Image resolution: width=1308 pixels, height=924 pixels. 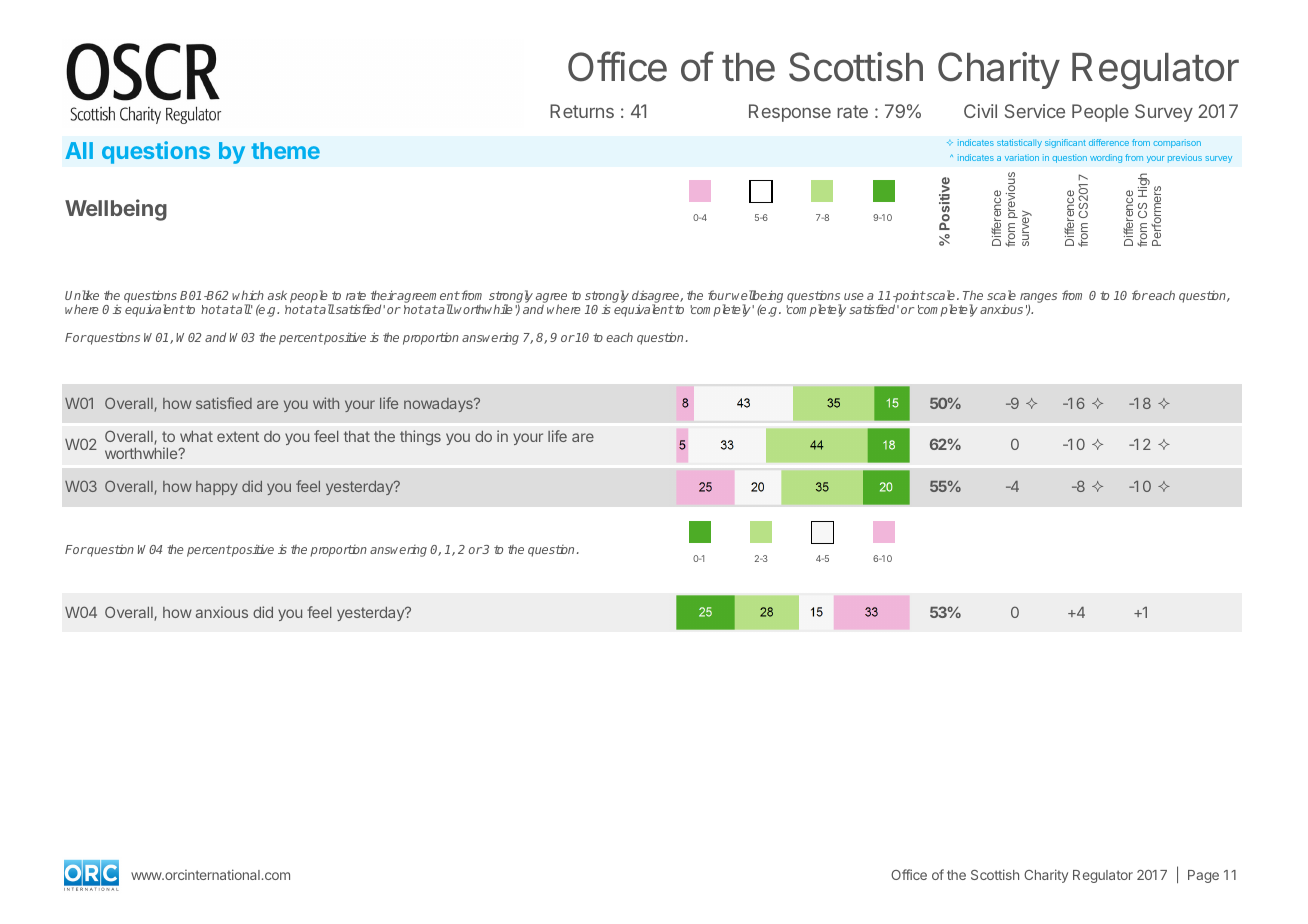 What do you see at coordinates (217, 488) in the screenshot?
I see `happy` at bounding box center [217, 488].
